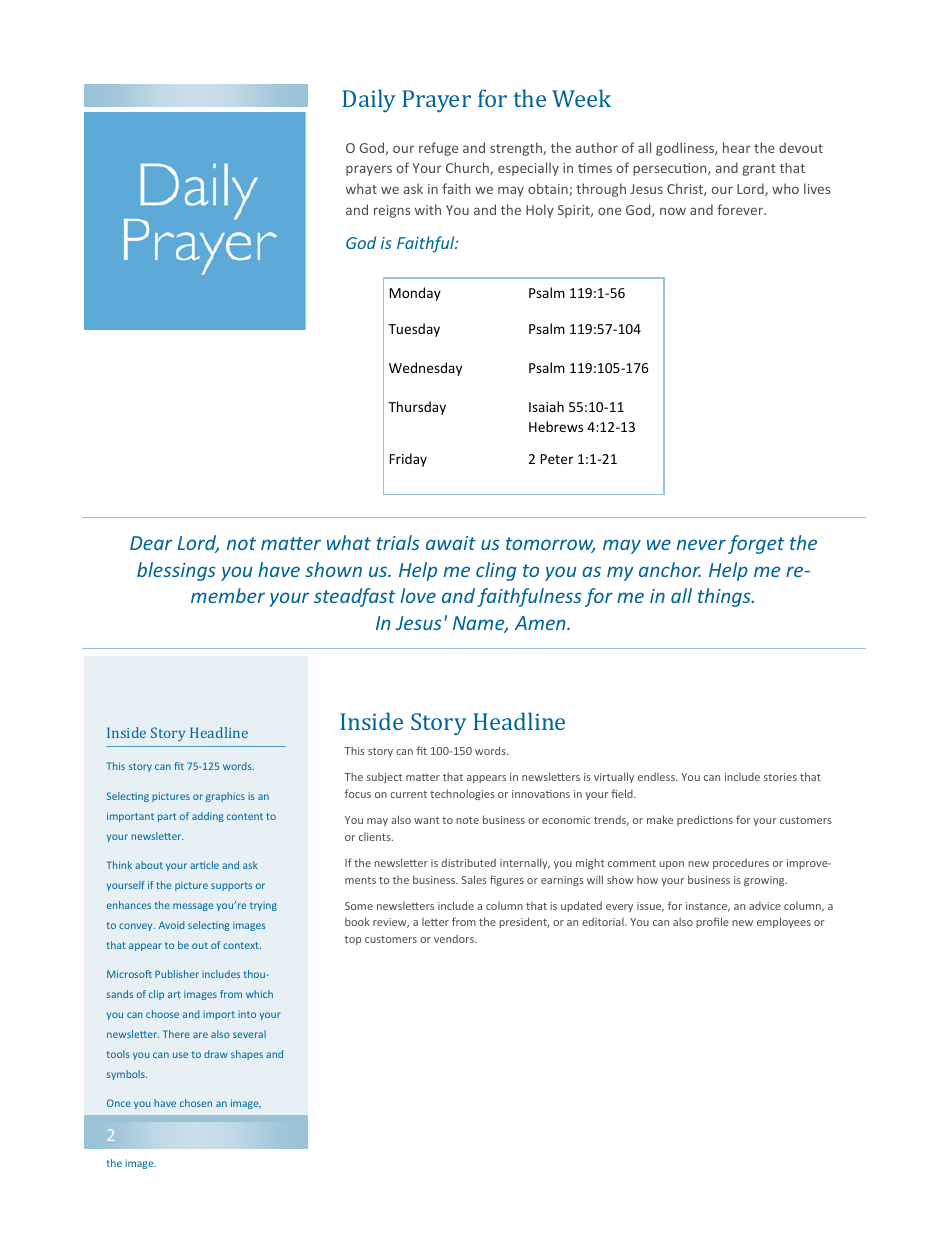 The image size is (952, 1233). Describe the element at coordinates (438, 149) in the screenshot. I see `refuge` at that location.
